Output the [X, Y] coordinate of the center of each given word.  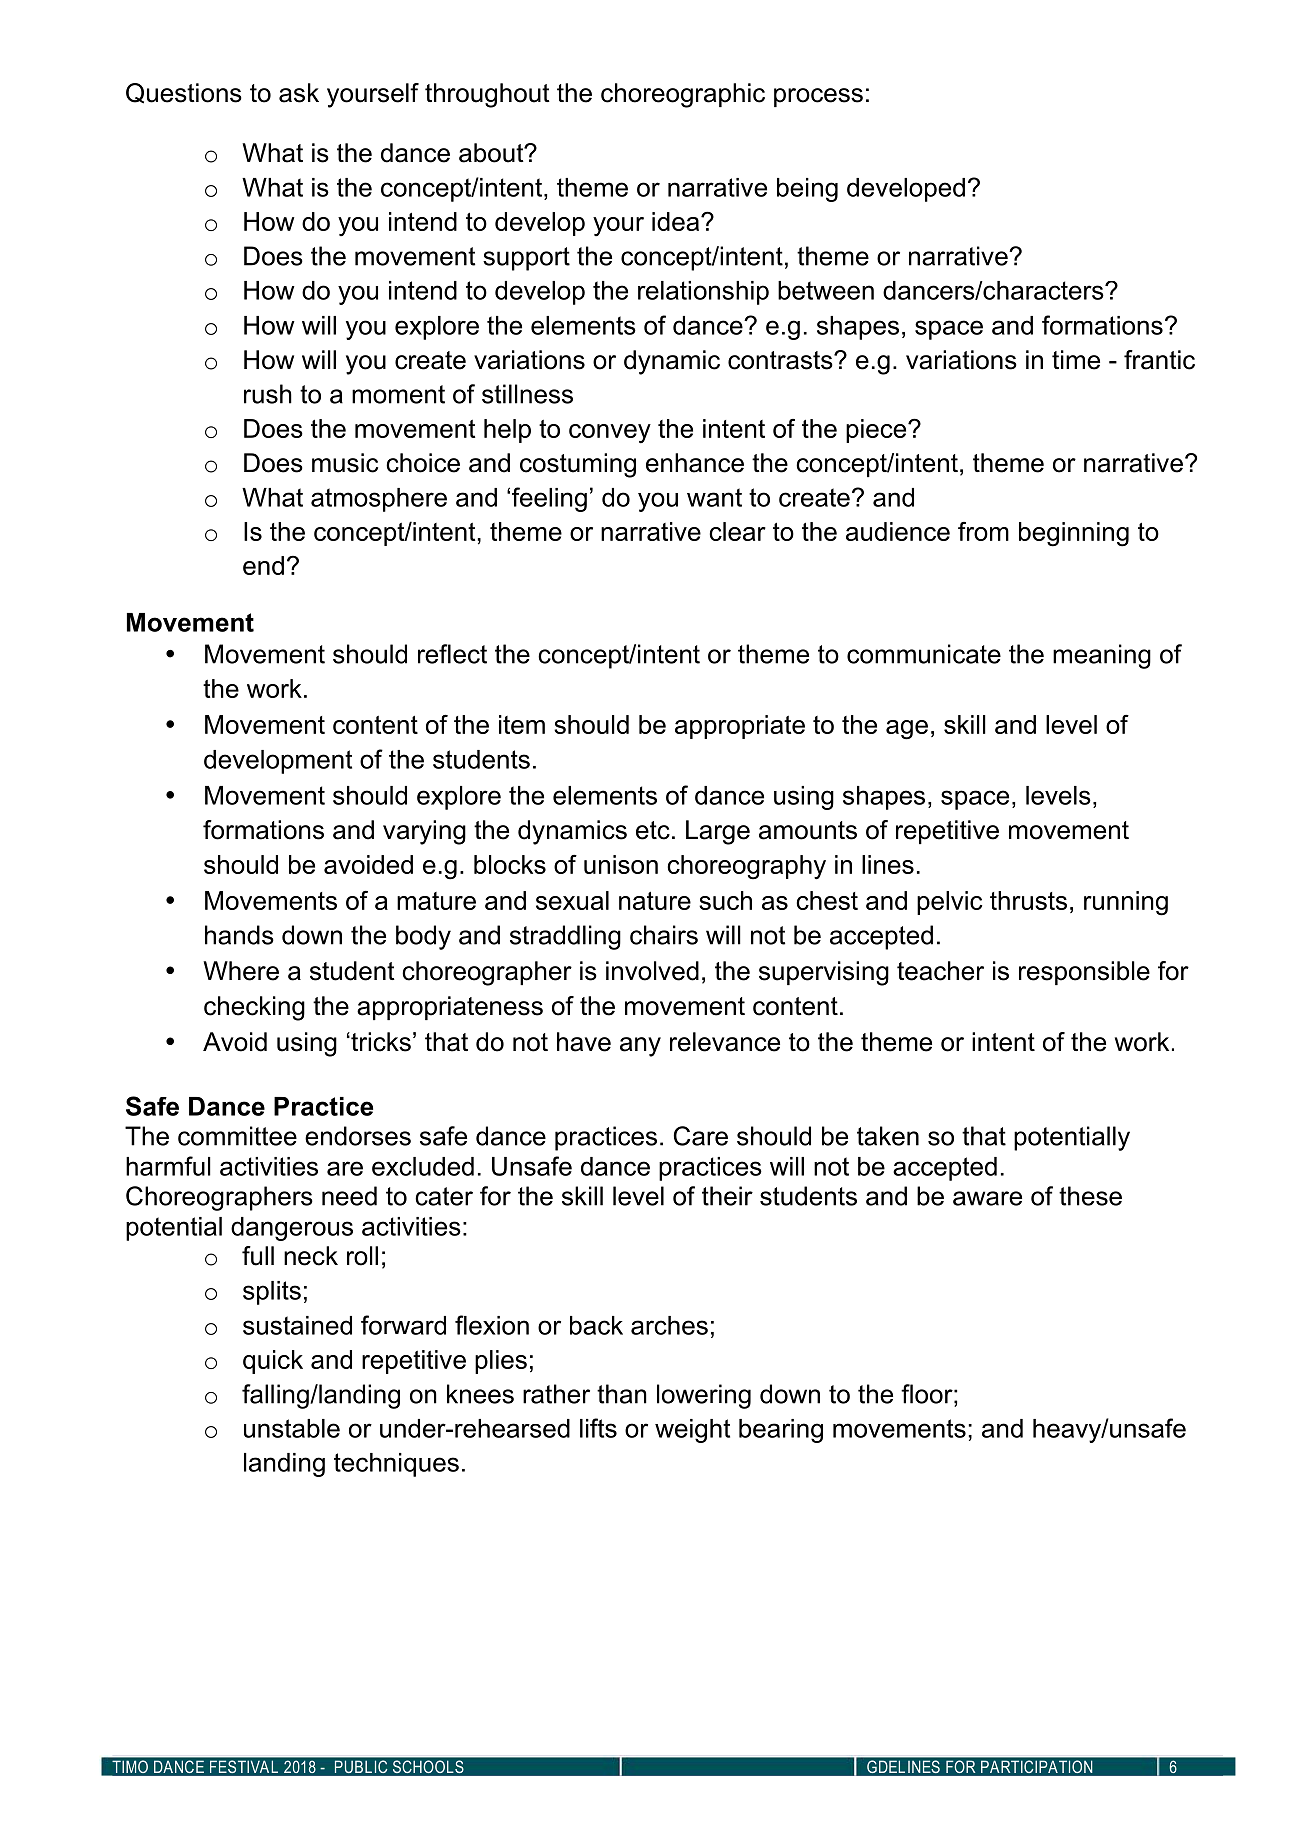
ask [299, 93]
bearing [781, 1431]
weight [692, 1431]
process [818, 97]
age [907, 730]
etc [653, 830]
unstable [292, 1428]
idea [677, 221]
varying [424, 832]
